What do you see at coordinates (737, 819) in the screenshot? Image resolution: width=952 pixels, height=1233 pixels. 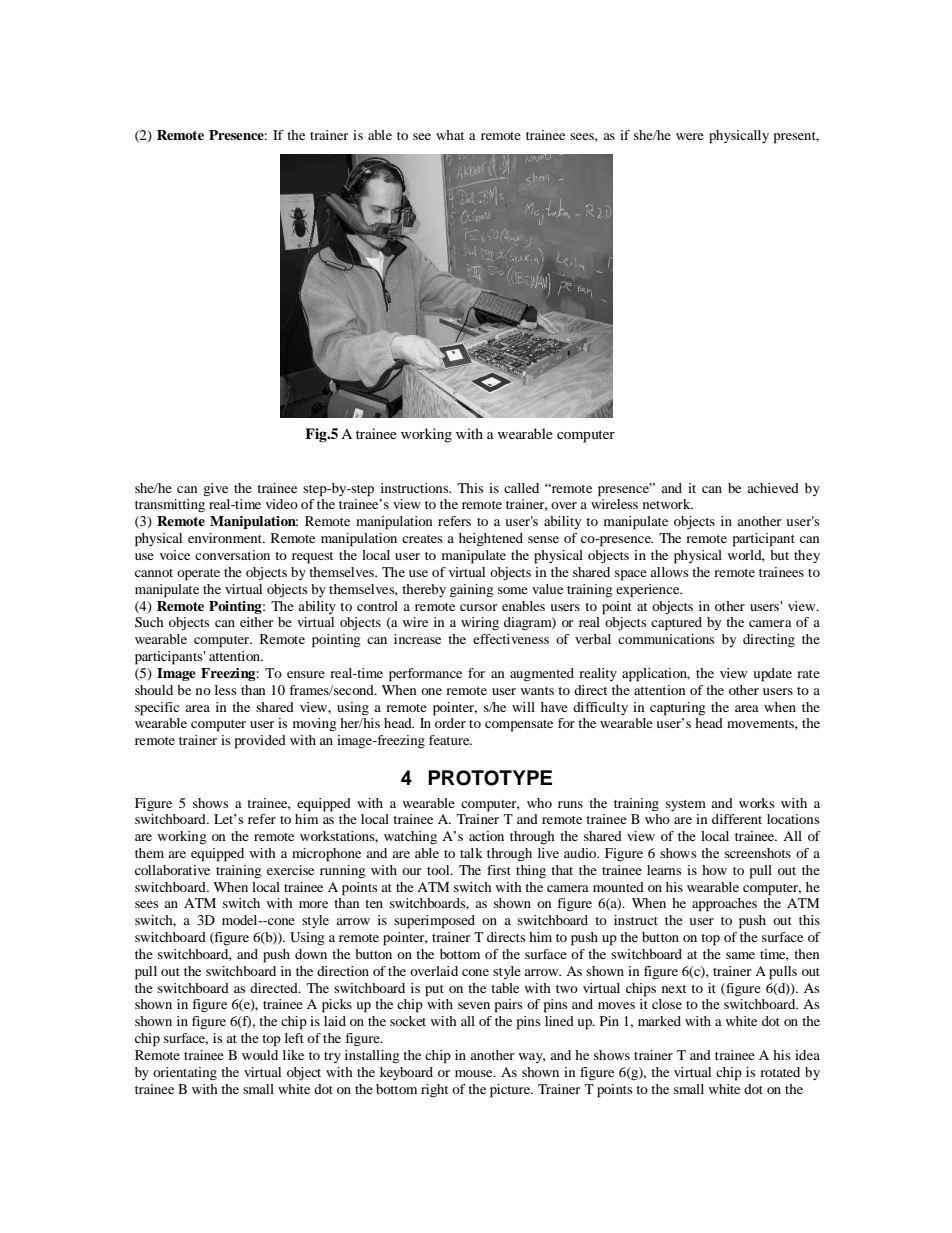 I see `different` at bounding box center [737, 819].
